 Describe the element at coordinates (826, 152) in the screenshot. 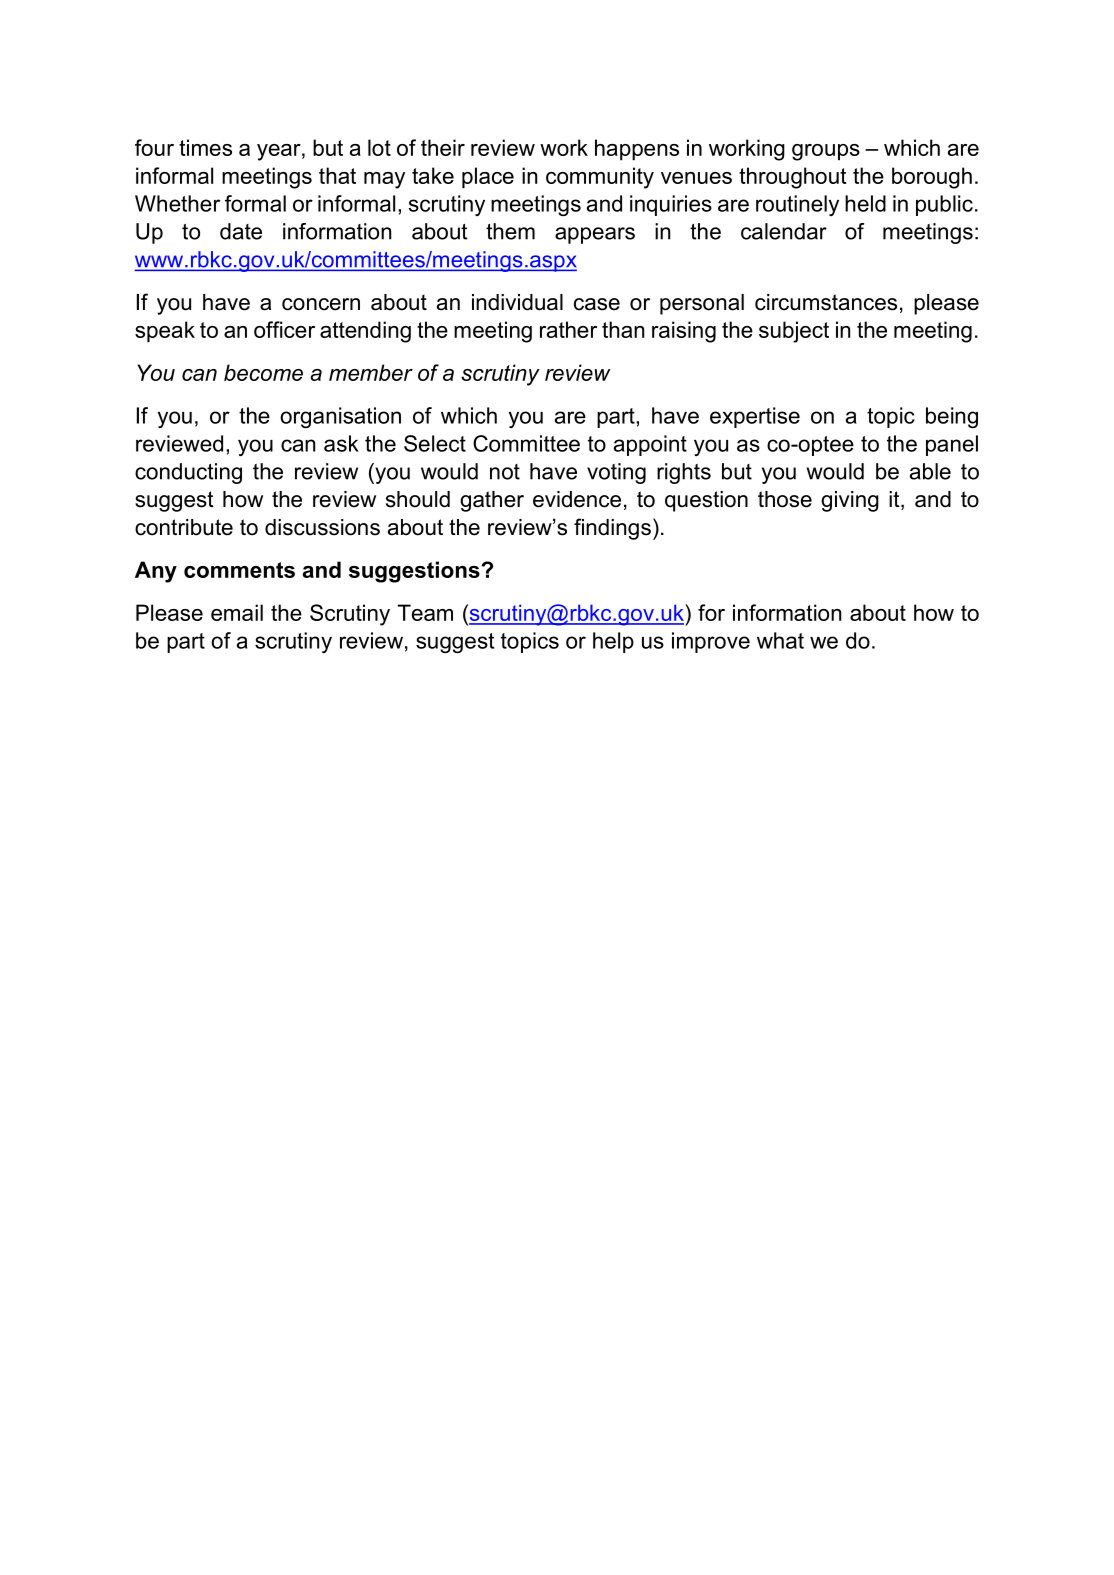

I see `groups` at that location.
